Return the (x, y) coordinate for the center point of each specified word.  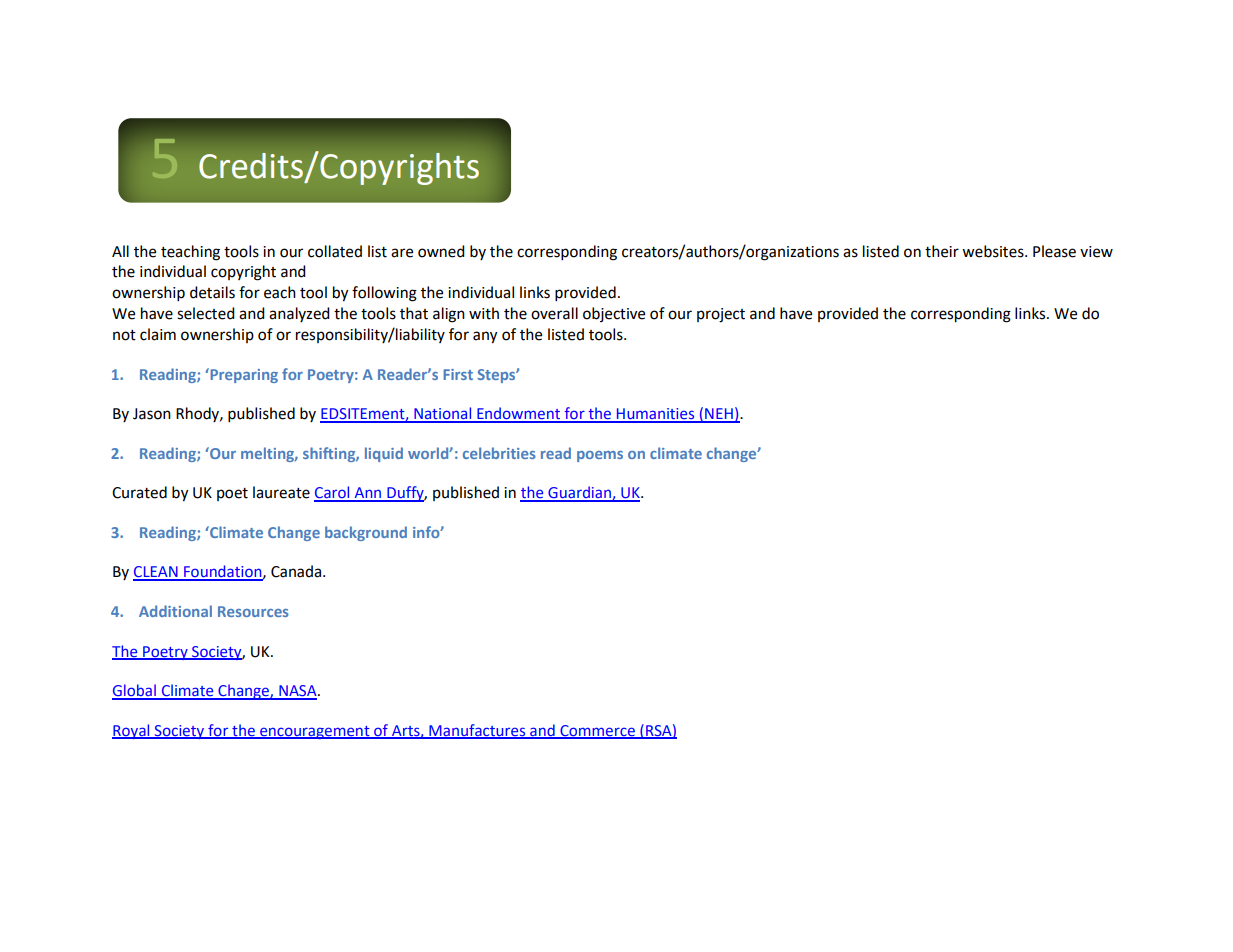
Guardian (579, 493)
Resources (253, 611)
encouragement (315, 732)
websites (994, 251)
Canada (297, 571)
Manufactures (477, 731)
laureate (281, 492)
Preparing (243, 375)
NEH (719, 415)
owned (441, 251)
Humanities (656, 415)
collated (335, 251)
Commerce (597, 731)
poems (600, 456)
